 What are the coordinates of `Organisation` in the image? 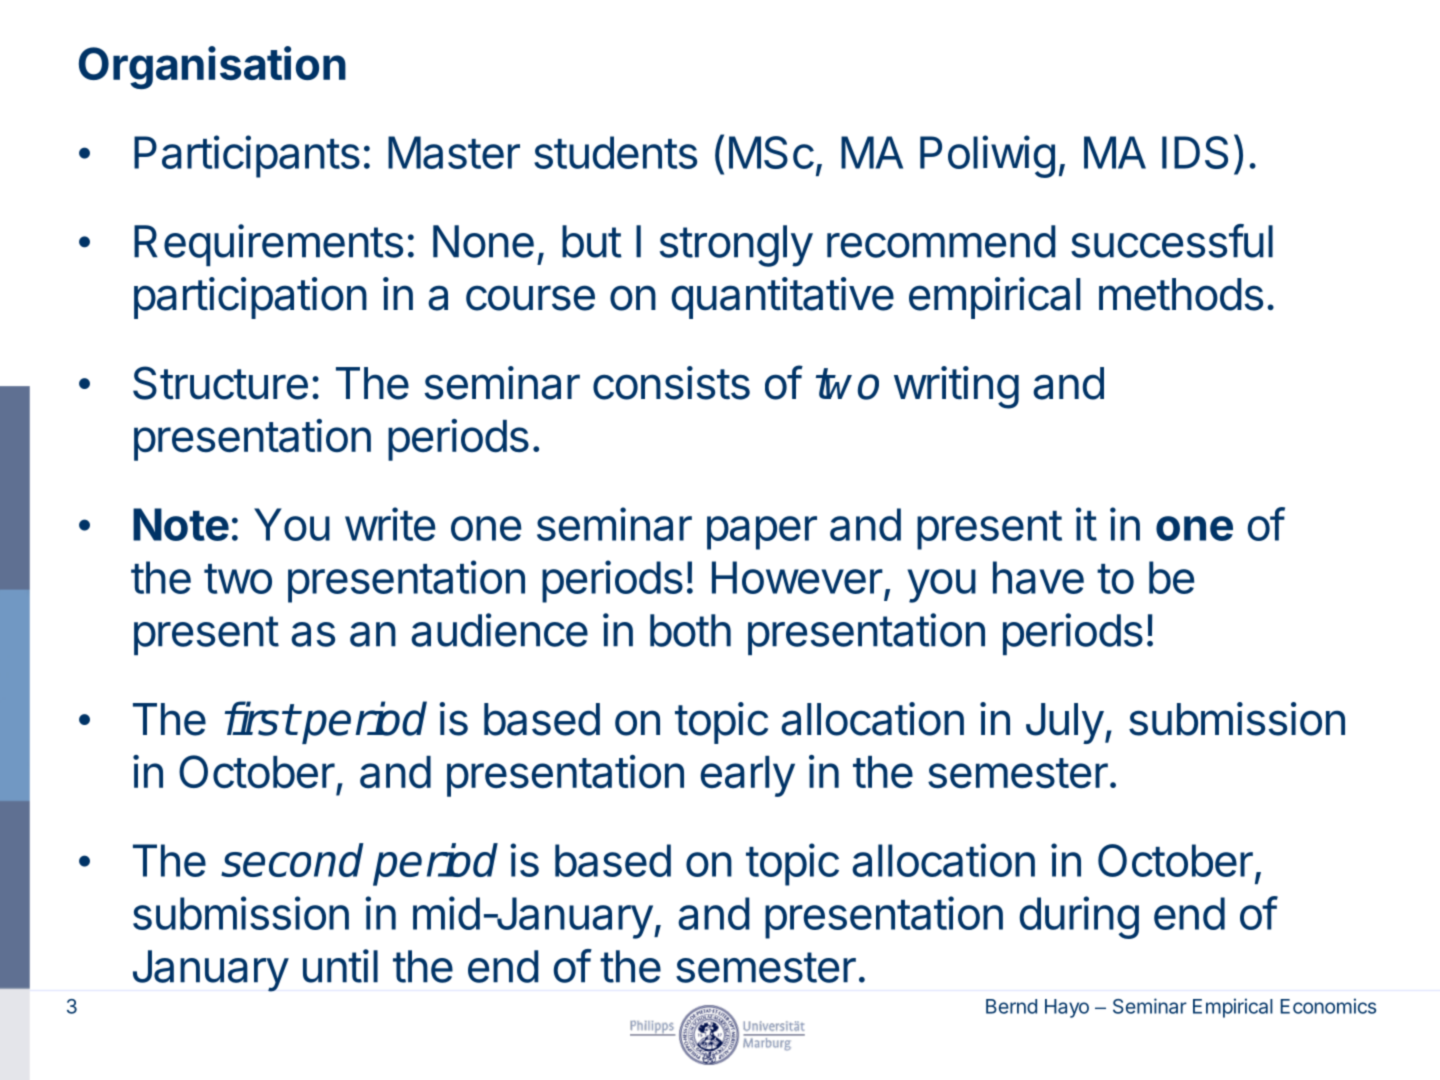 It's located at (212, 67).
